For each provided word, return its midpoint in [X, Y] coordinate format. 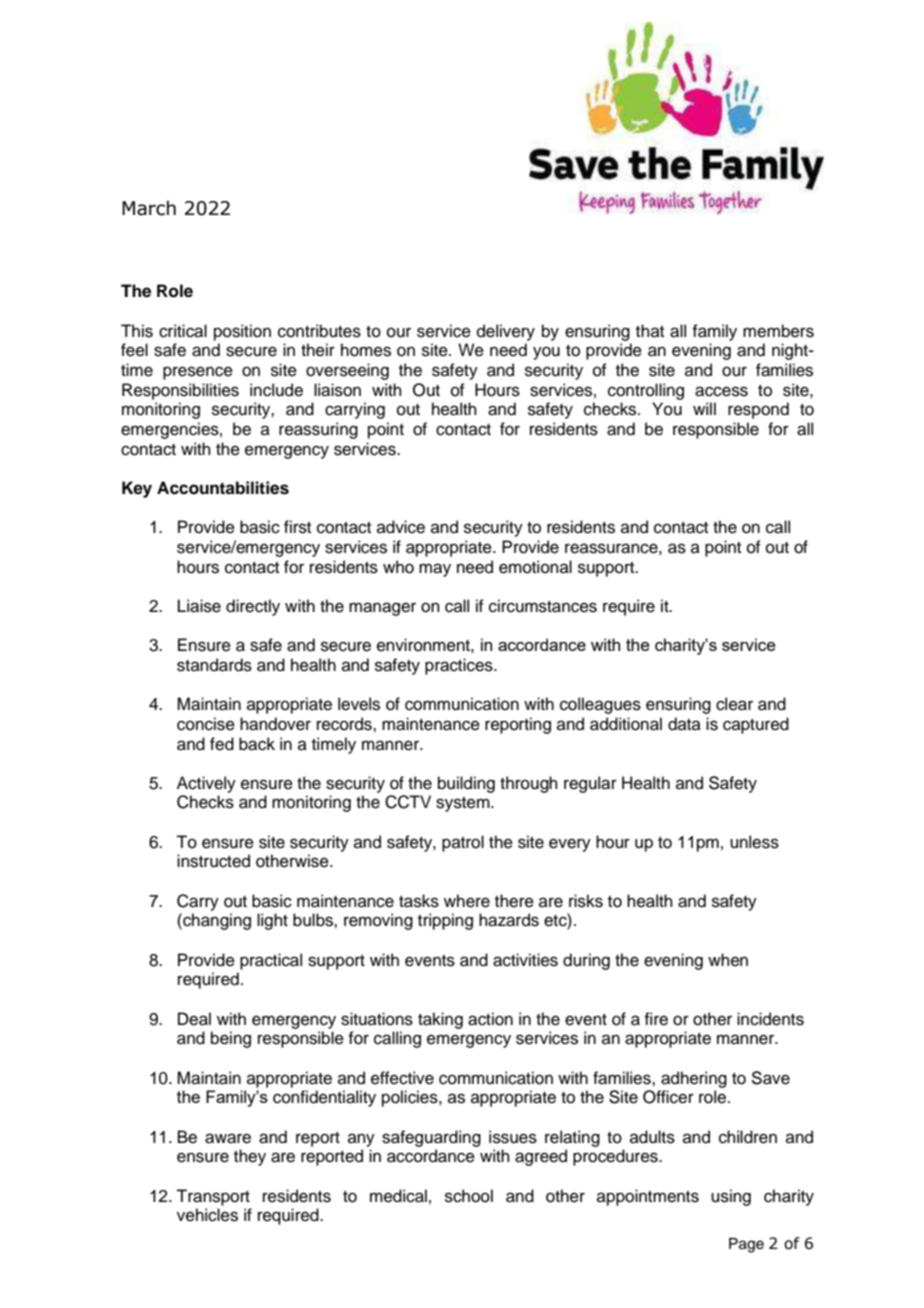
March [149, 208]
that [650, 330]
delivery [506, 332]
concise [206, 724]
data [684, 724]
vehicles [207, 1215]
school [469, 1196]
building [466, 784]
